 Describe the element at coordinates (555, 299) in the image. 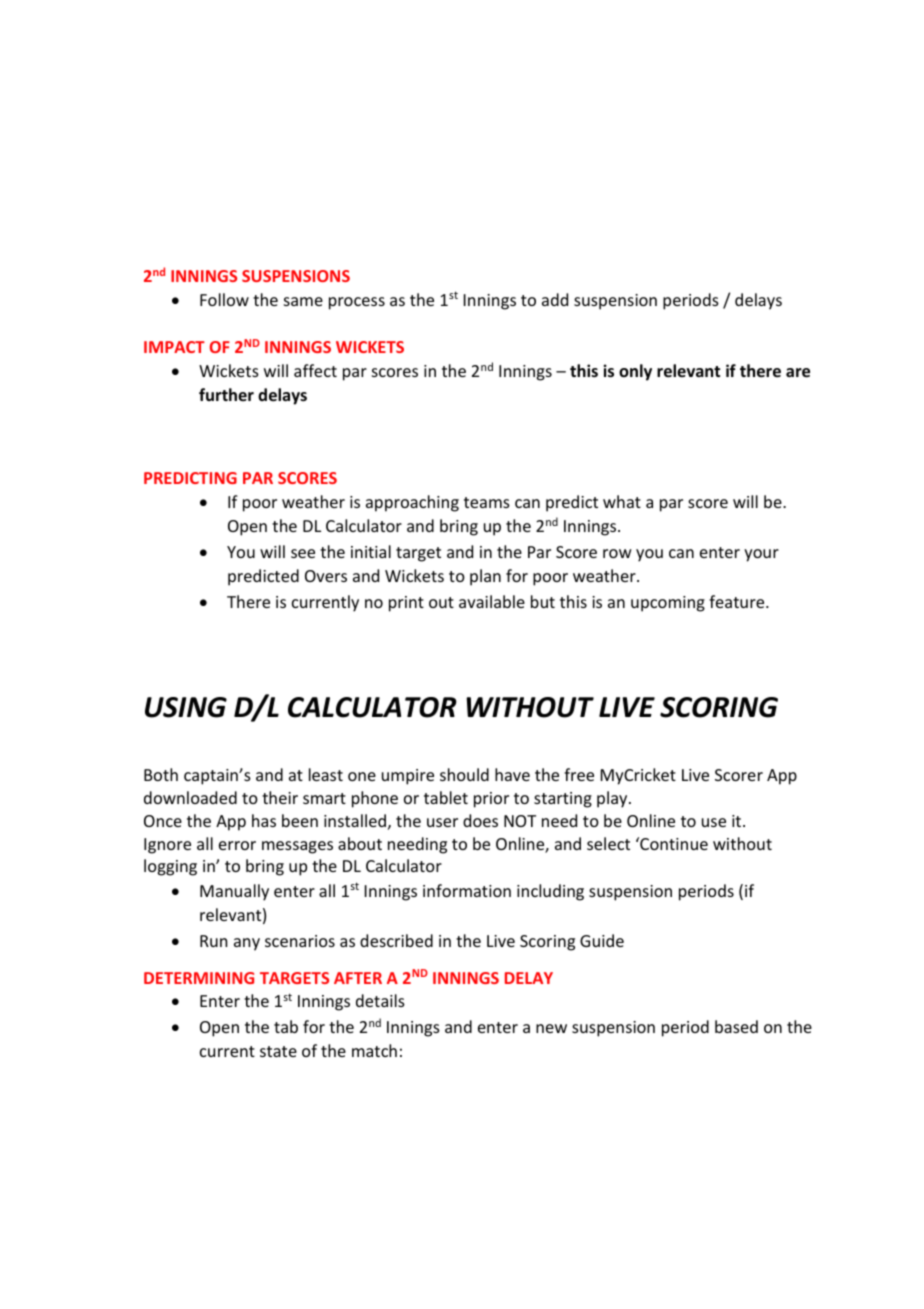

I see `add` at that location.
